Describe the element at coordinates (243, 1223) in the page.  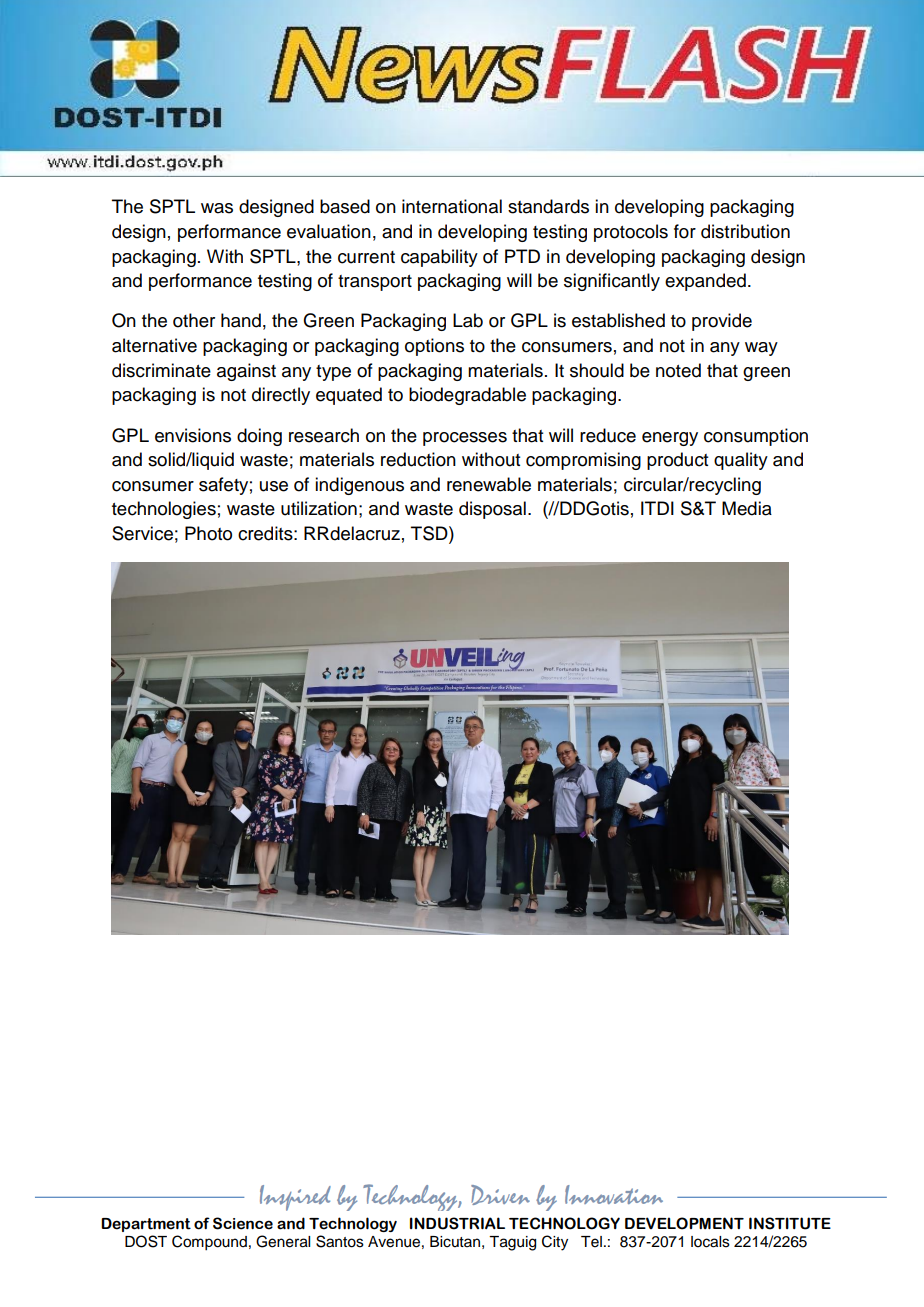
I see `Science` at that location.
